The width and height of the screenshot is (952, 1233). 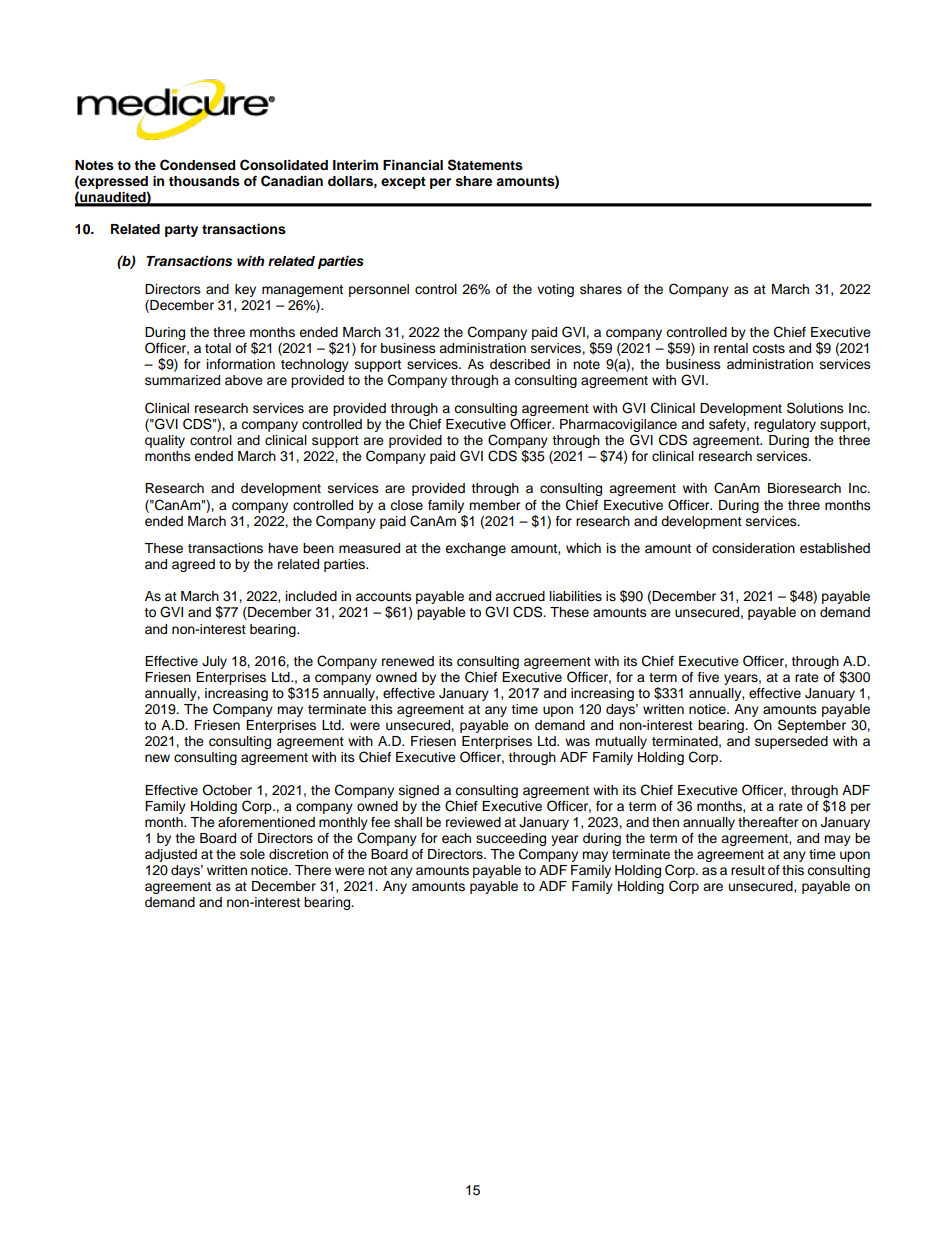 What do you see at coordinates (555, 290) in the screenshot?
I see `voting` at bounding box center [555, 290].
